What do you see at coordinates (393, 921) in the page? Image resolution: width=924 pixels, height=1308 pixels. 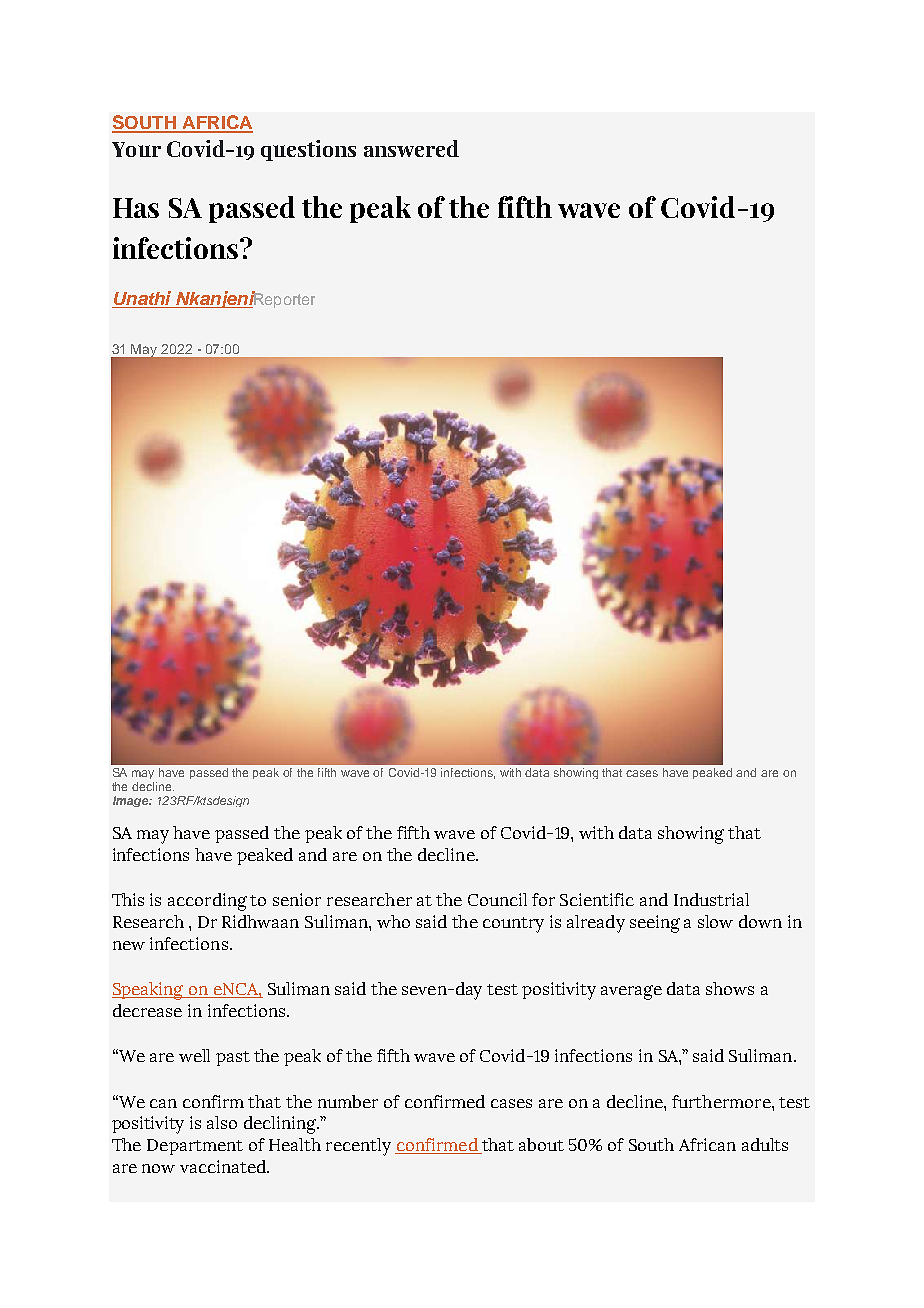 I see `who` at bounding box center [393, 921].
